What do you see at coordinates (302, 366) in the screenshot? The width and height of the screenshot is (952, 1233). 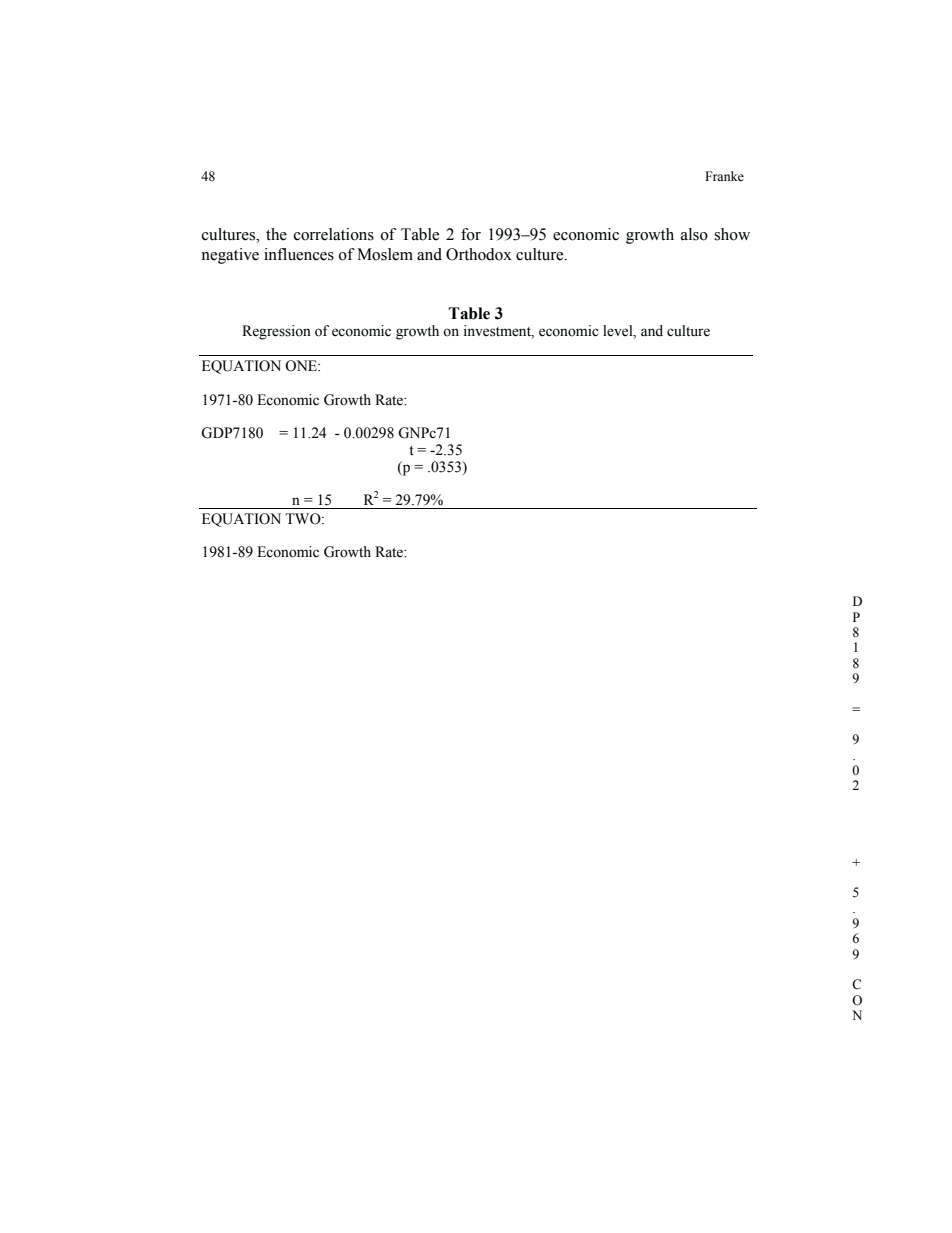 I see `ONE` at bounding box center [302, 366].
